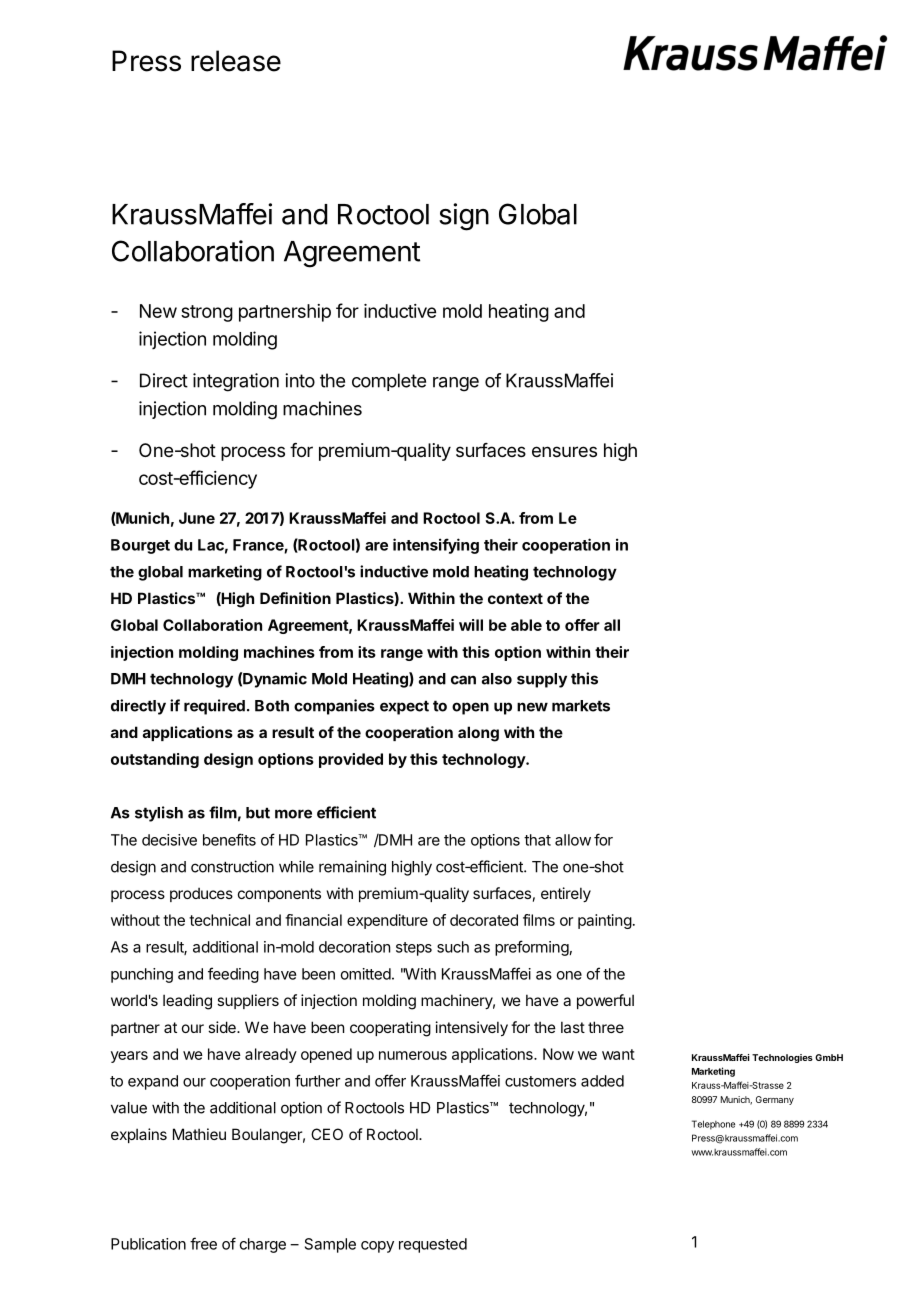 This screenshot has width=924, height=1308. What do you see at coordinates (713, 1125) in the screenshot?
I see `Telephone` at bounding box center [713, 1125].
